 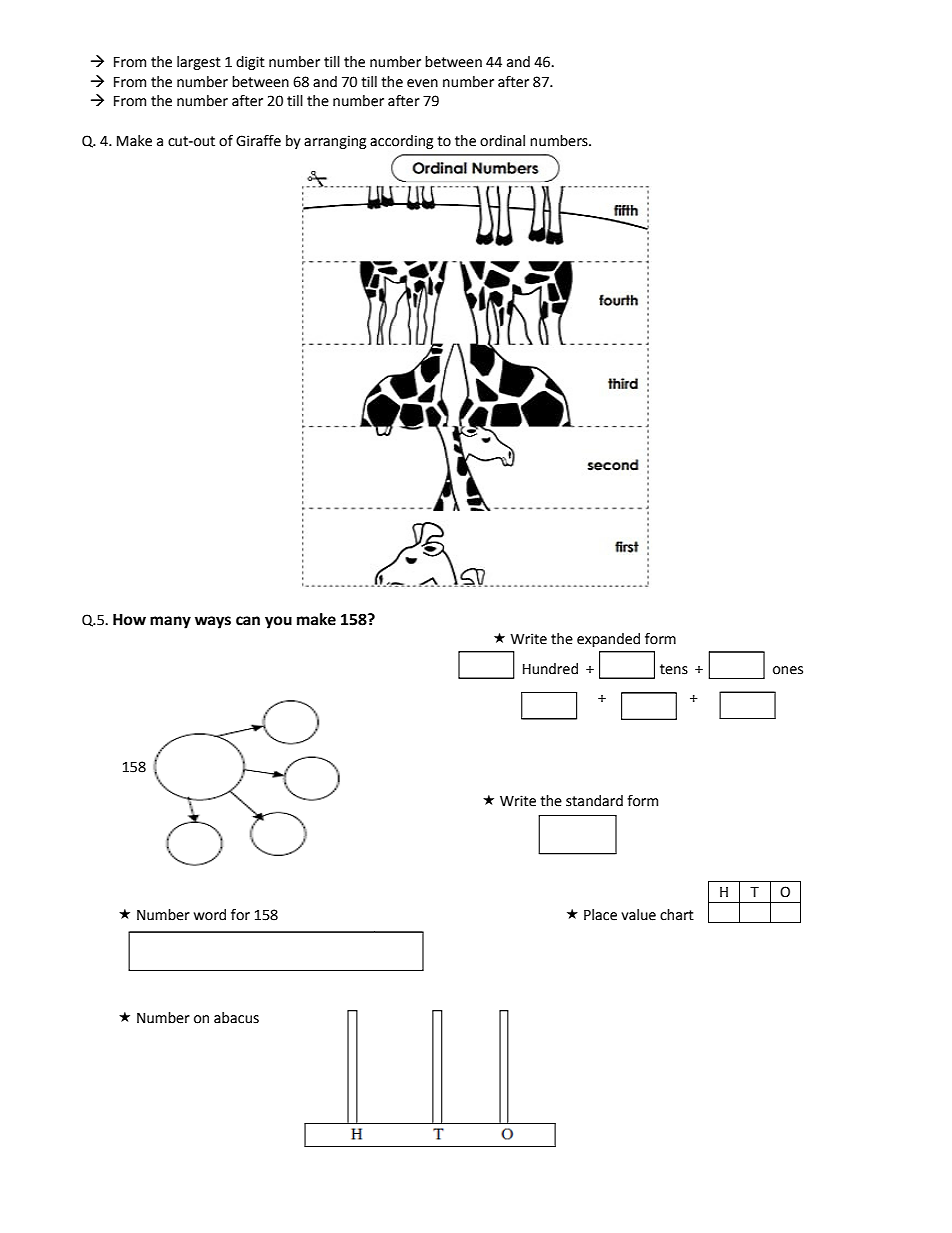 What do you see at coordinates (250, 63) in the screenshot?
I see `digit` at bounding box center [250, 63].
